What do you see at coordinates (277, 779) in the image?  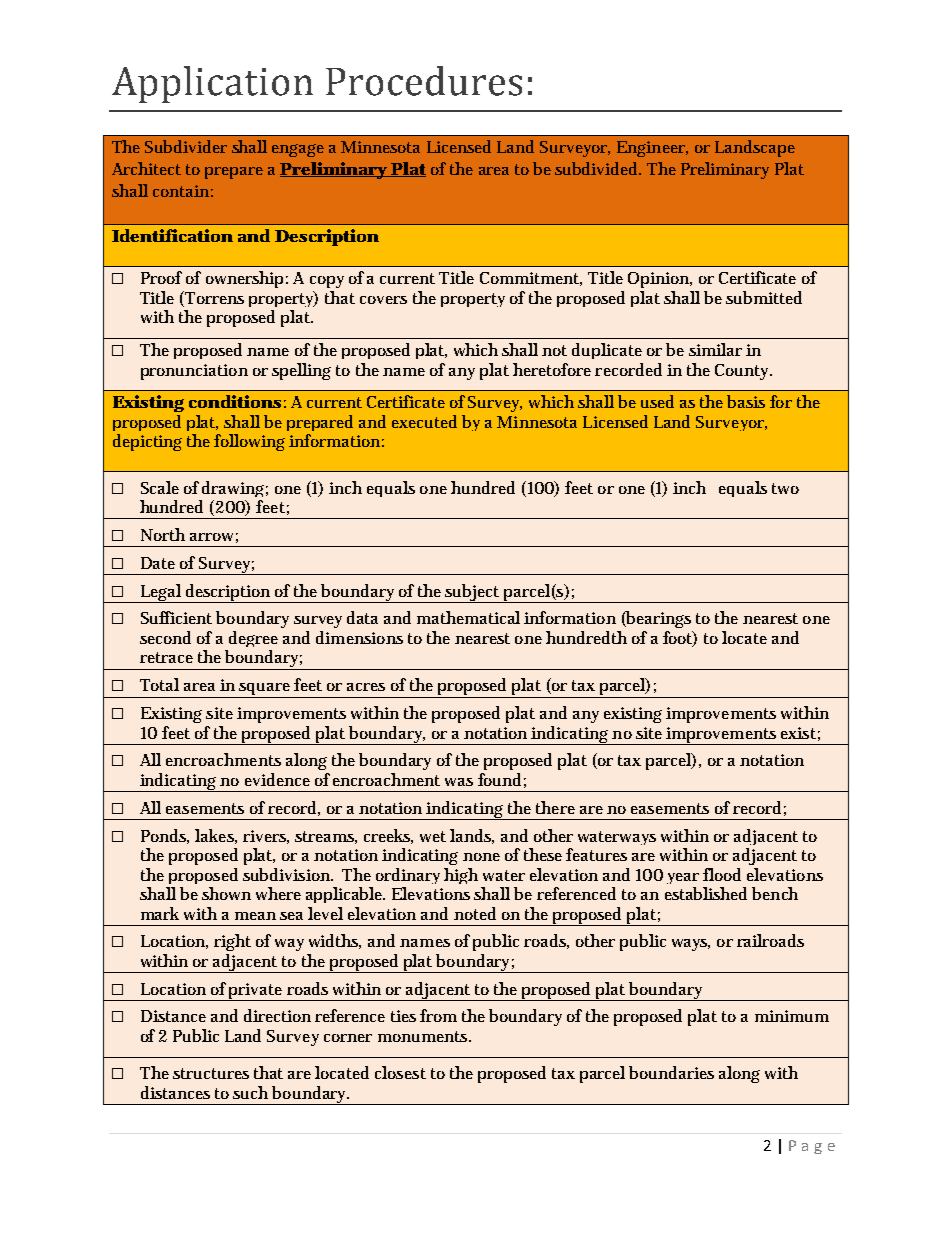 I see `evidence` at bounding box center [277, 779].
